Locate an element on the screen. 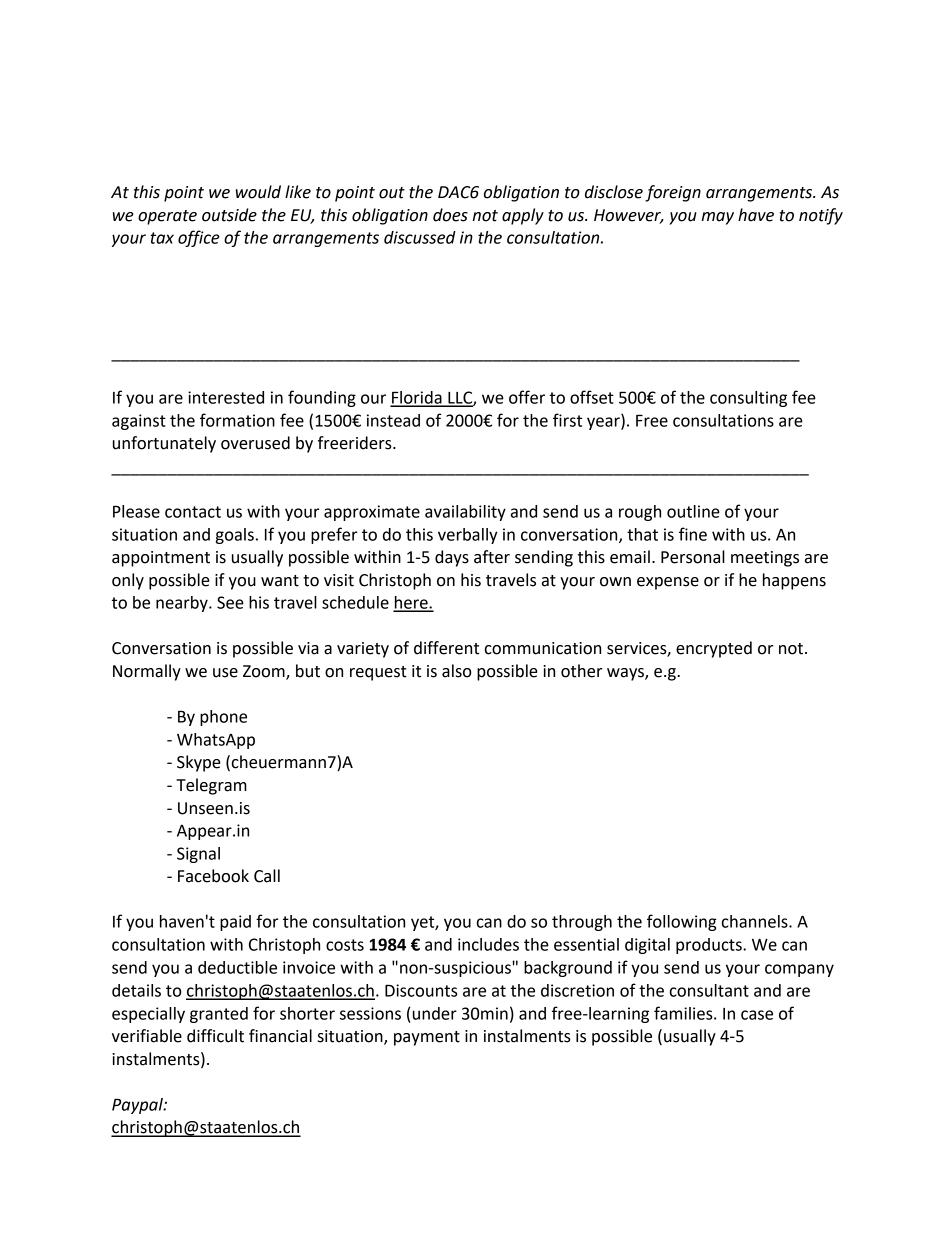 The image size is (952, 1233). case is located at coordinates (757, 1015).
